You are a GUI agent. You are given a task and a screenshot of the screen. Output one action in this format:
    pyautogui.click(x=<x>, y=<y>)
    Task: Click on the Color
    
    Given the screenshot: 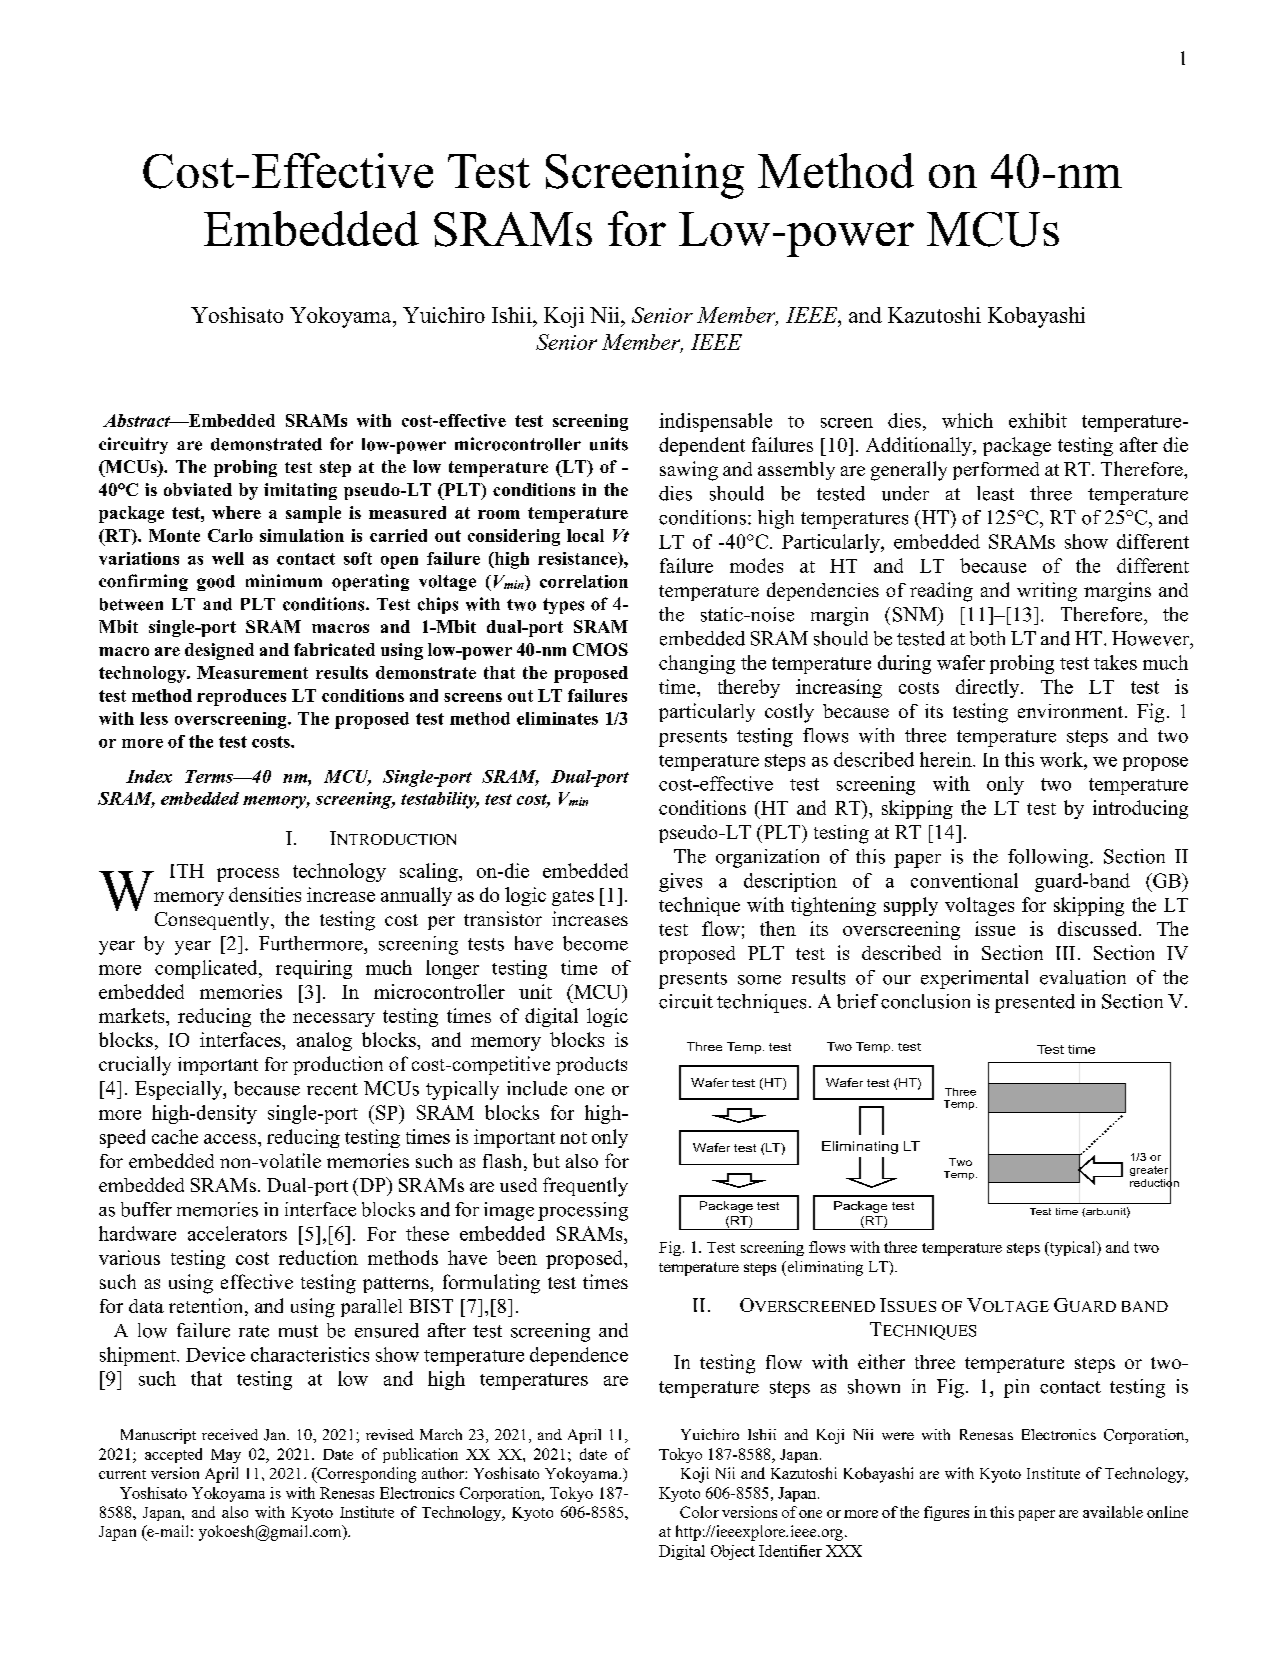 What is the action you would take?
    pyautogui.click(x=699, y=1512)
